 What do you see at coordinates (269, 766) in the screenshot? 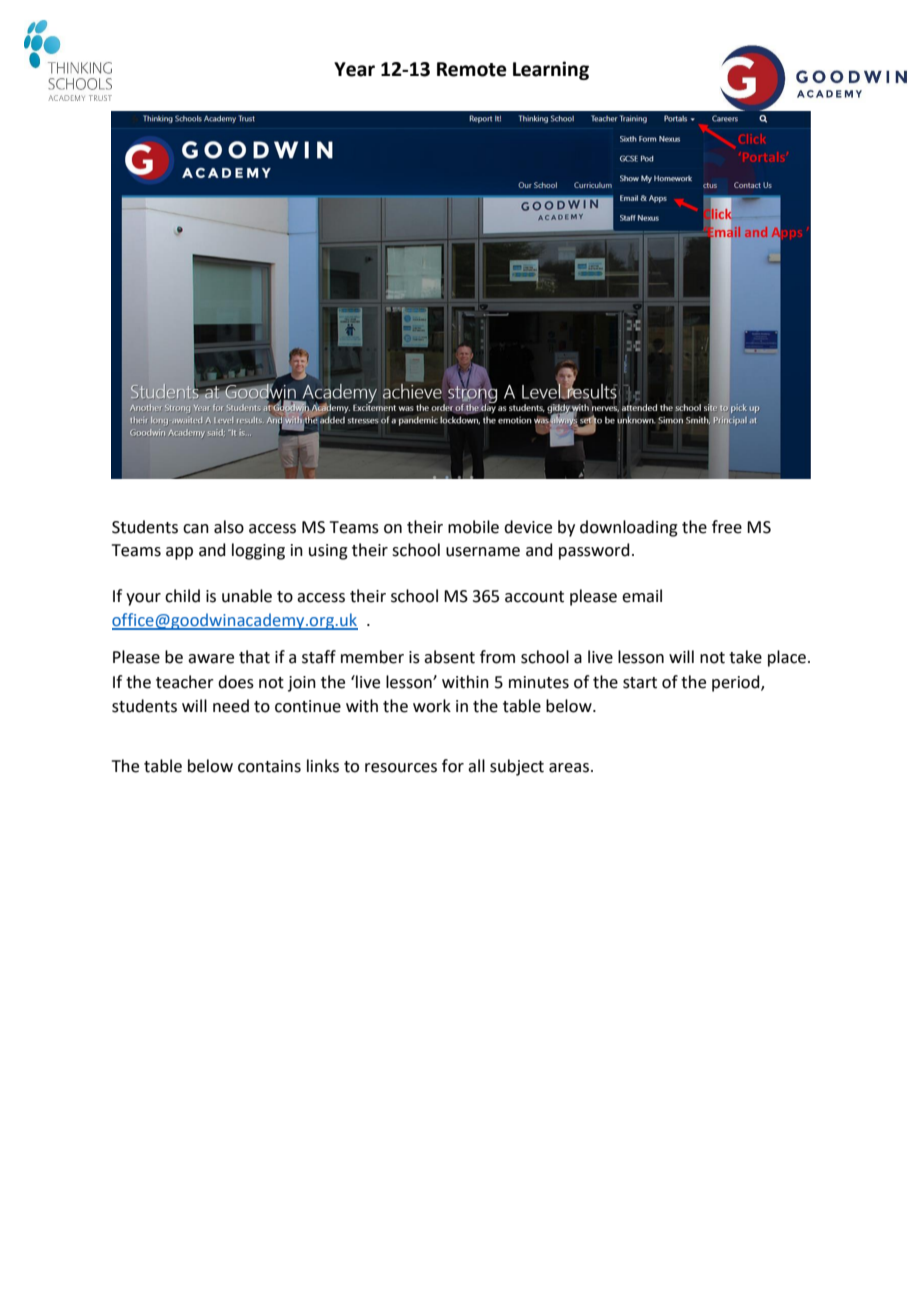
I see `contains` at bounding box center [269, 766].
